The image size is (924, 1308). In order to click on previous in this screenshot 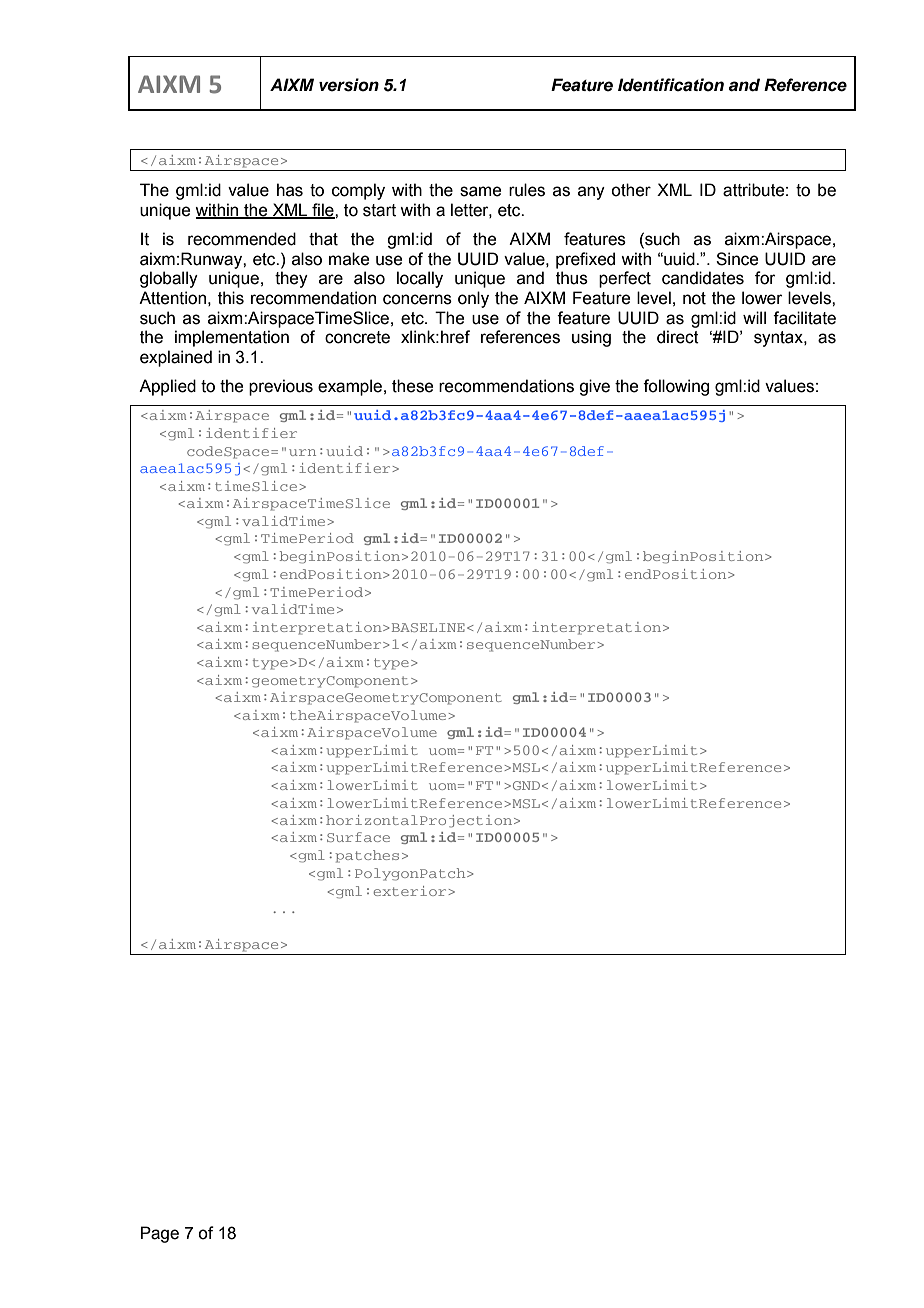, I will do `click(281, 387)`.
